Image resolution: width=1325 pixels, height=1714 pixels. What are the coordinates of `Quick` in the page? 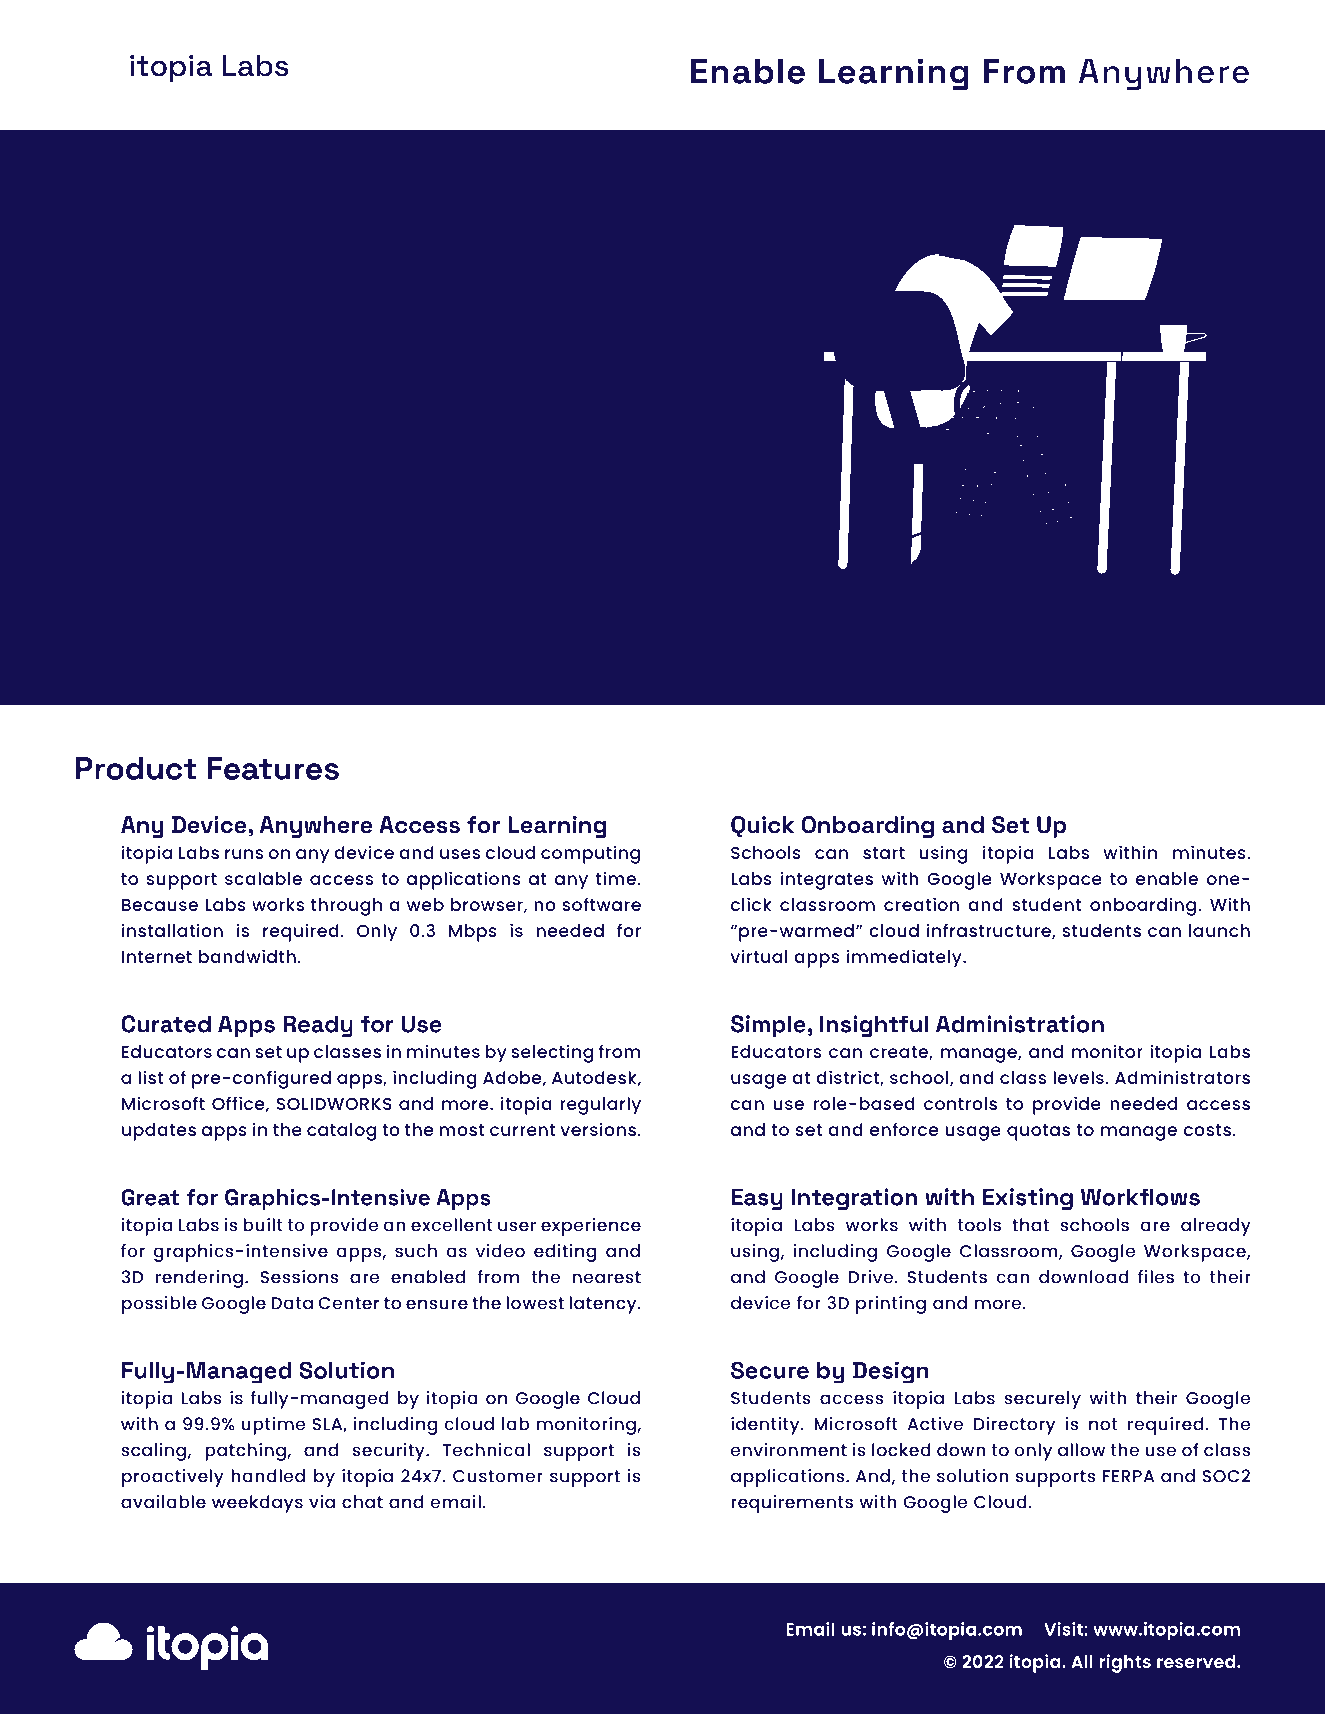 It's located at (762, 827).
